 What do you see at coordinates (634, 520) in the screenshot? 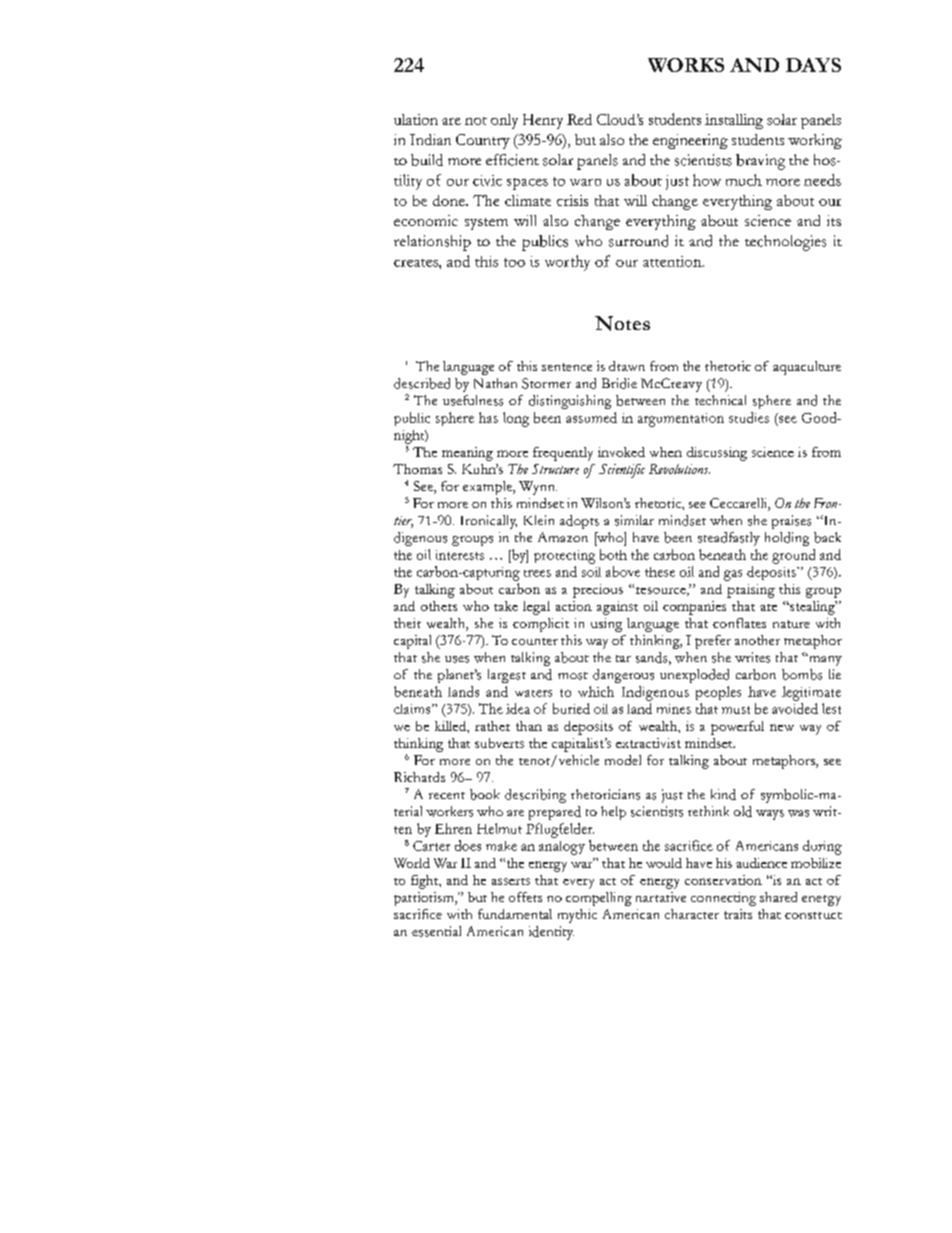
I see `similar` at bounding box center [634, 520].
